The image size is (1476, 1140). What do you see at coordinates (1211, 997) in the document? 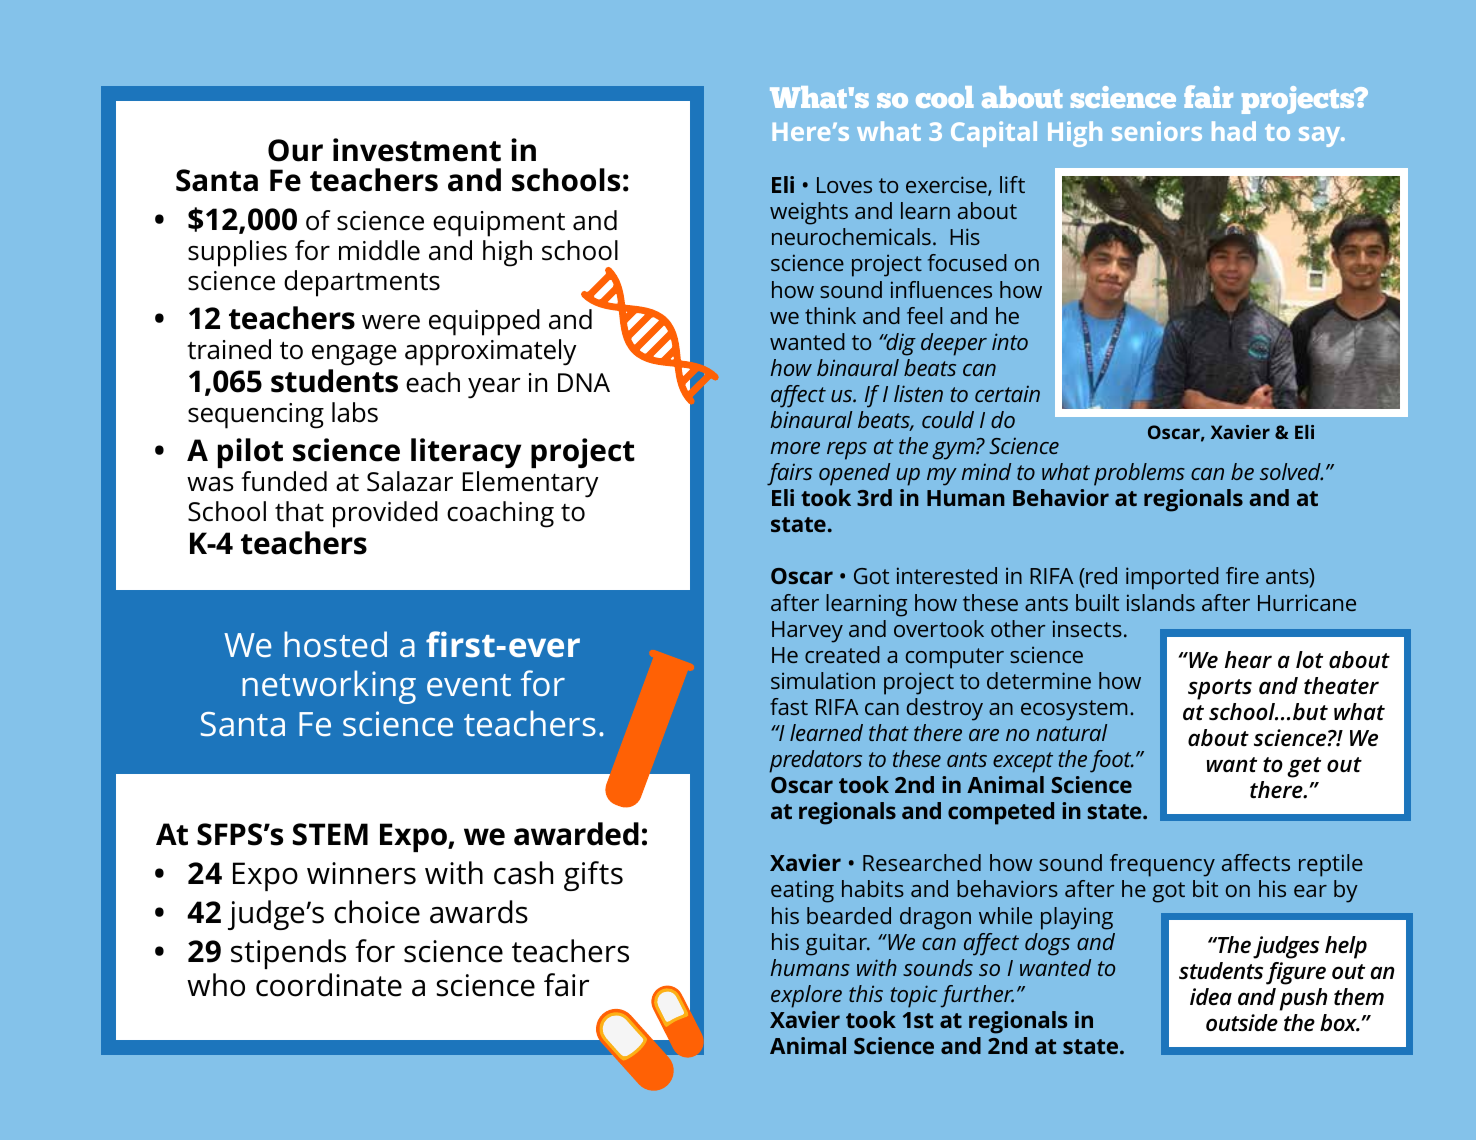
I see `idea` at bounding box center [1211, 997].
